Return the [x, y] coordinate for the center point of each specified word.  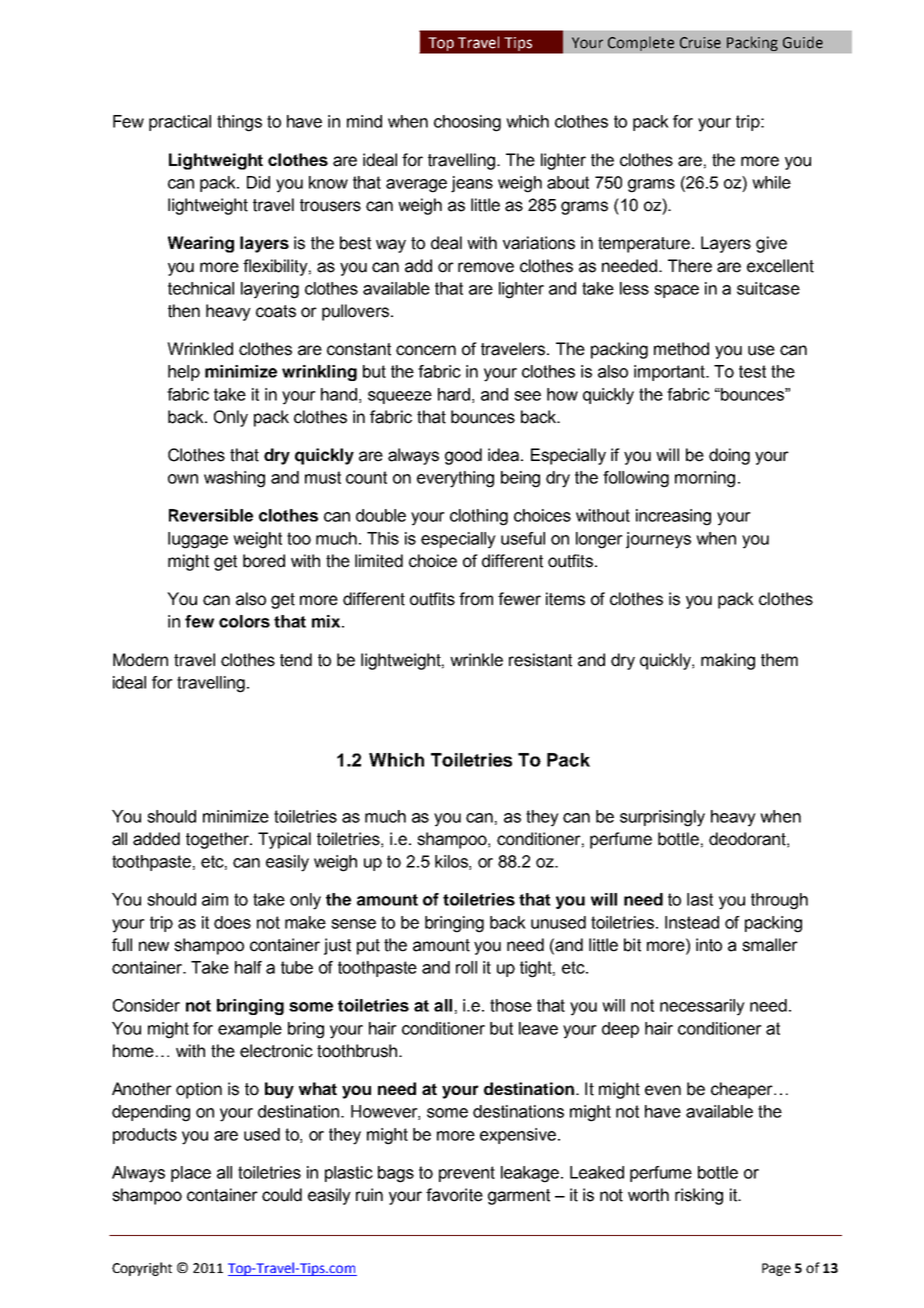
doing [729, 456]
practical [180, 123]
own [183, 479]
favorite [454, 1195]
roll [466, 967]
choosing [467, 123]
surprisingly [662, 818]
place [191, 1174]
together [218, 840]
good [463, 456]
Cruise [700, 43]
